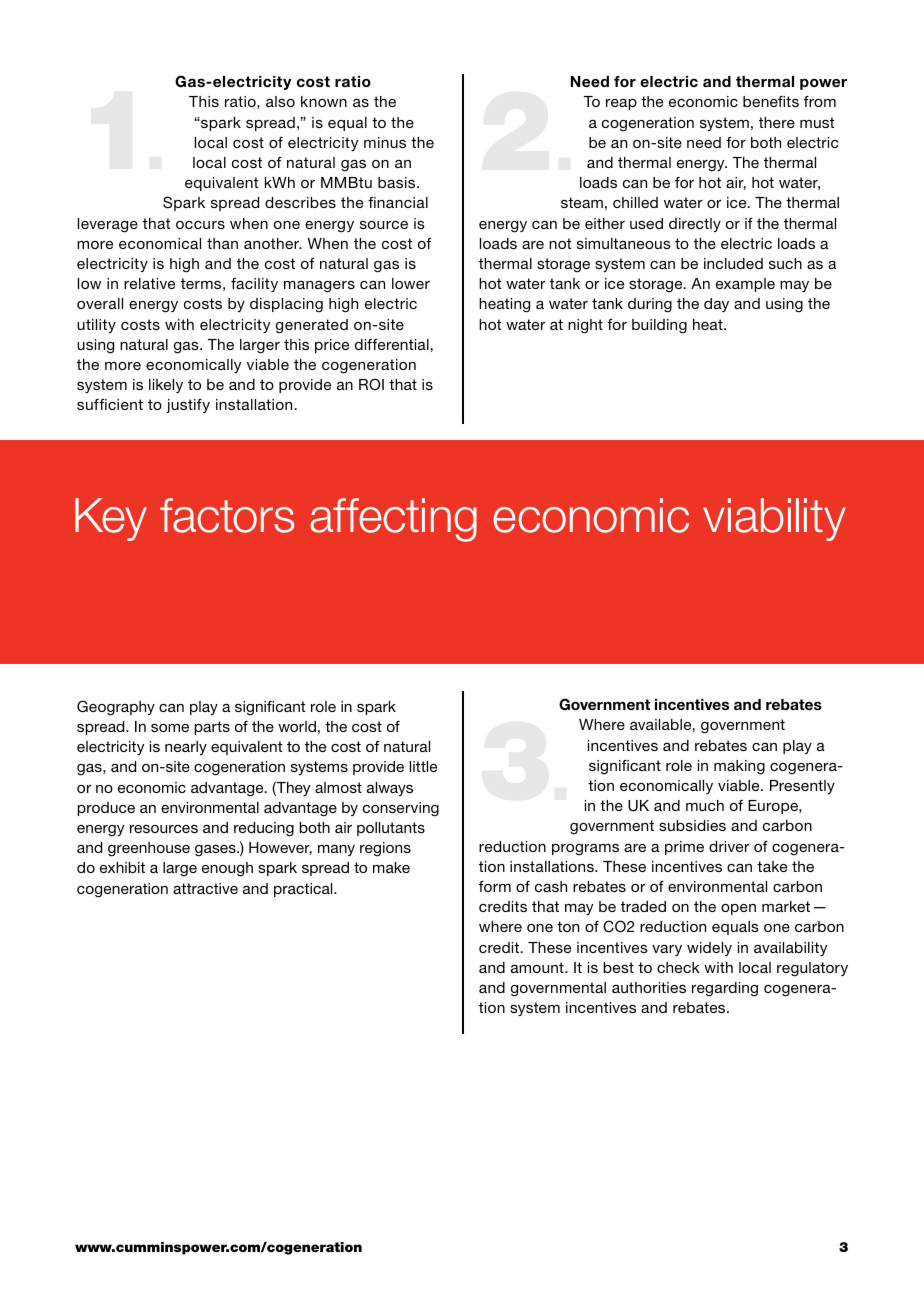 This image has height=1308, width=924. Describe the element at coordinates (186, 748) in the image. I see `nearly` at that location.
